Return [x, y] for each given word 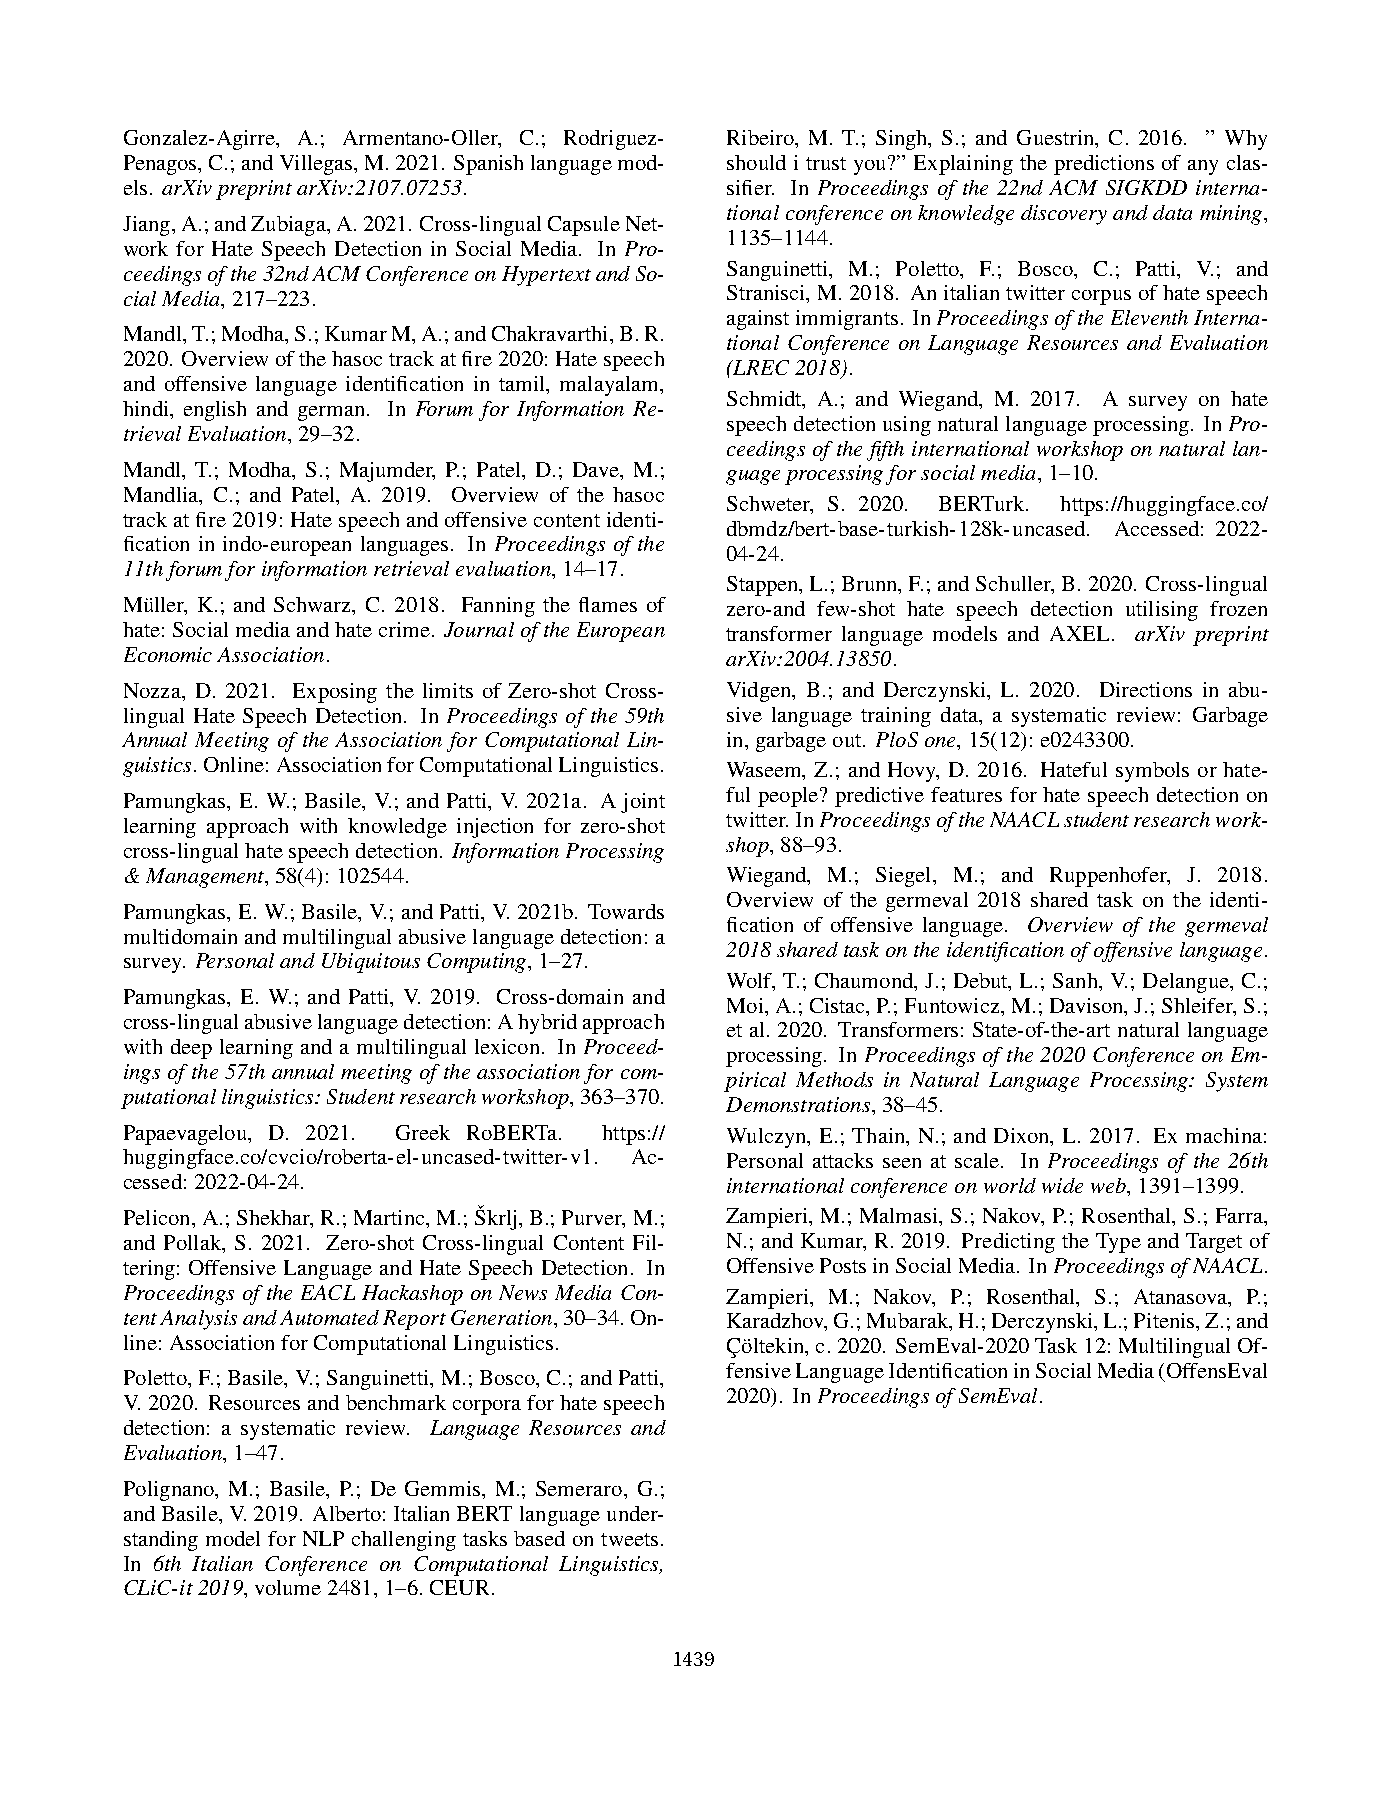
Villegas [317, 165]
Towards [626, 911]
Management [206, 878]
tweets [629, 1539]
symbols [1152, 772]
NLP [323, 1538]
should [756, 162]
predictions [1104, 165]
